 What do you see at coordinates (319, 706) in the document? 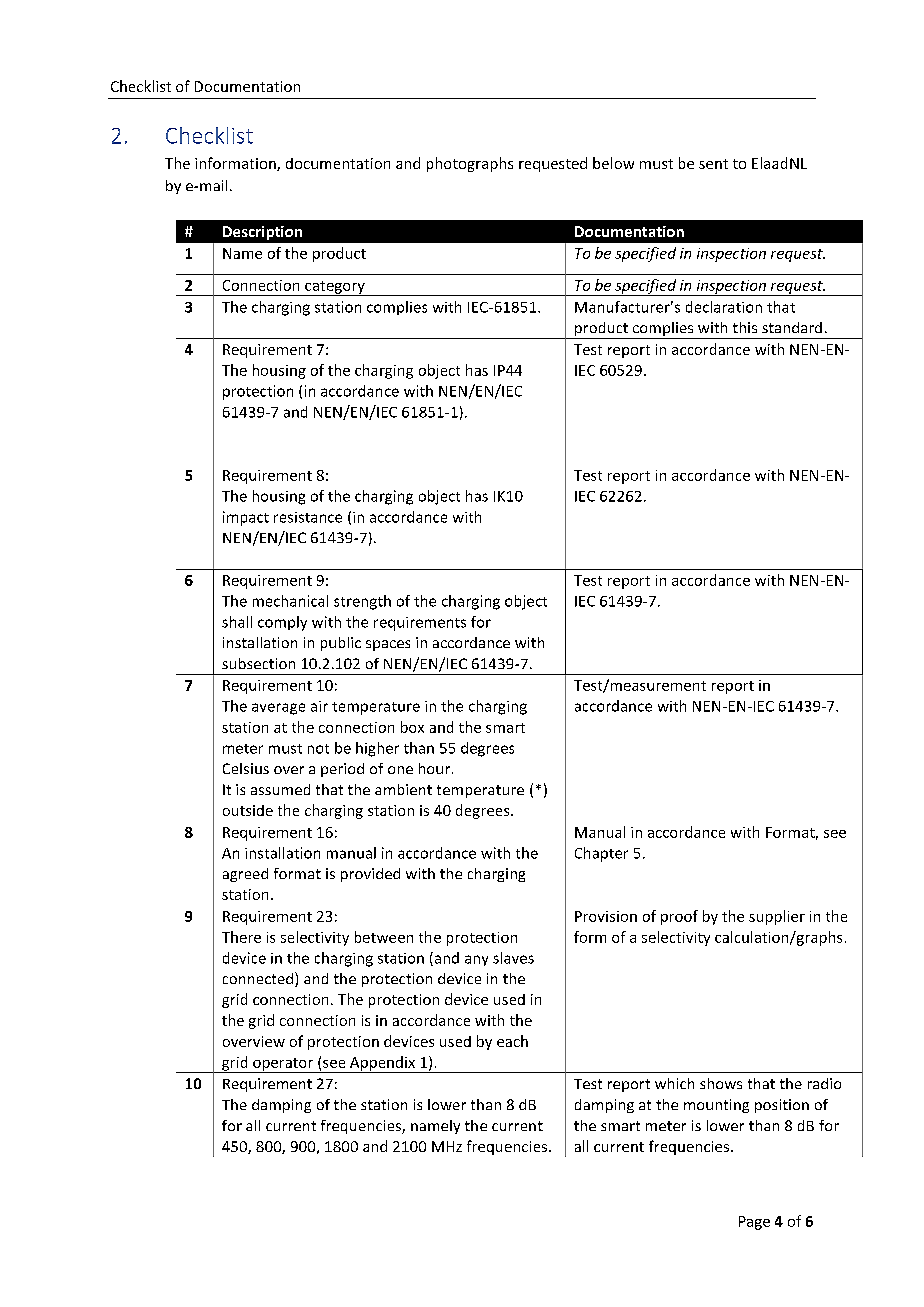
I see `air` at bounding box center [319, 706].
